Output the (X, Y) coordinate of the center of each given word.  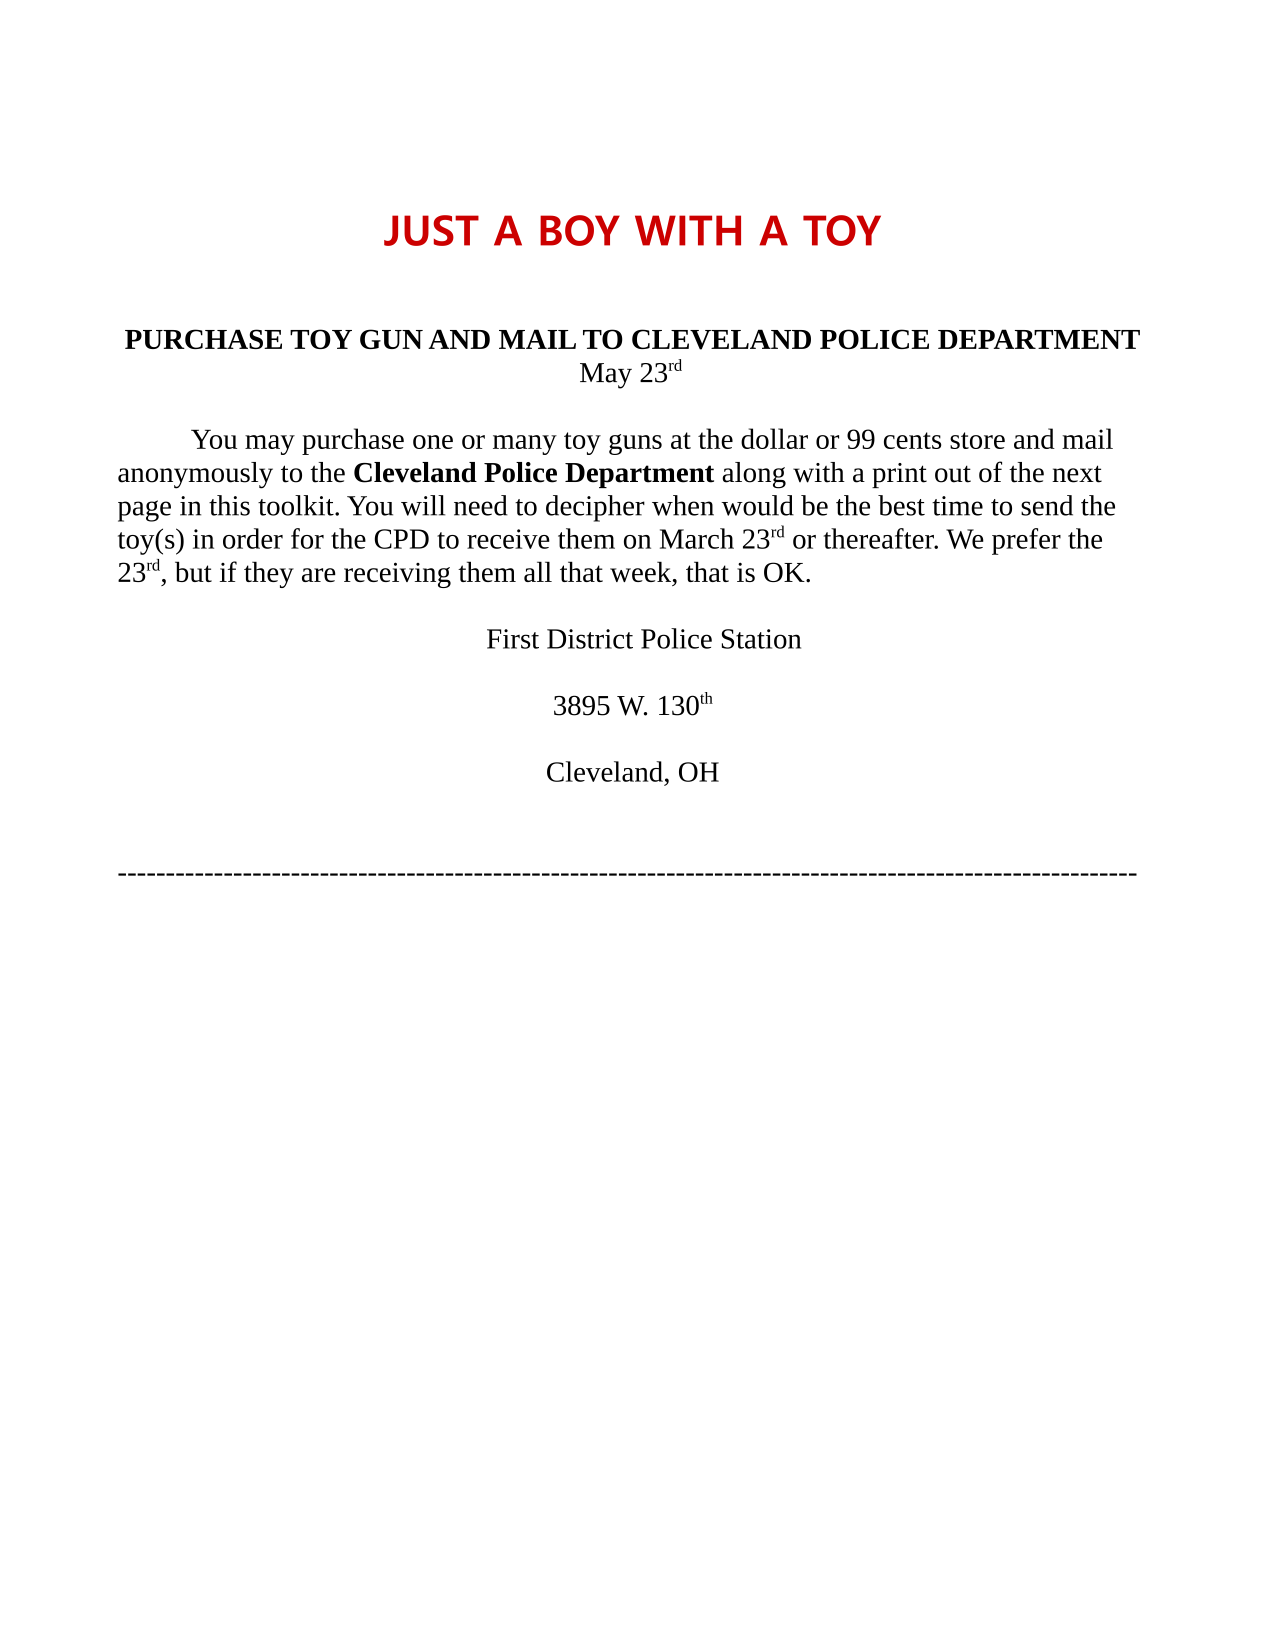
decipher (595, 508)
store (977, 440)
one (433, 442)
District (590, 639)
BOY (580, 230)
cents (912, 440)
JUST (431, 230)
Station (761, 639)
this (229, 505)
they (269, 574)
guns (635, 444)
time (957, 506)
